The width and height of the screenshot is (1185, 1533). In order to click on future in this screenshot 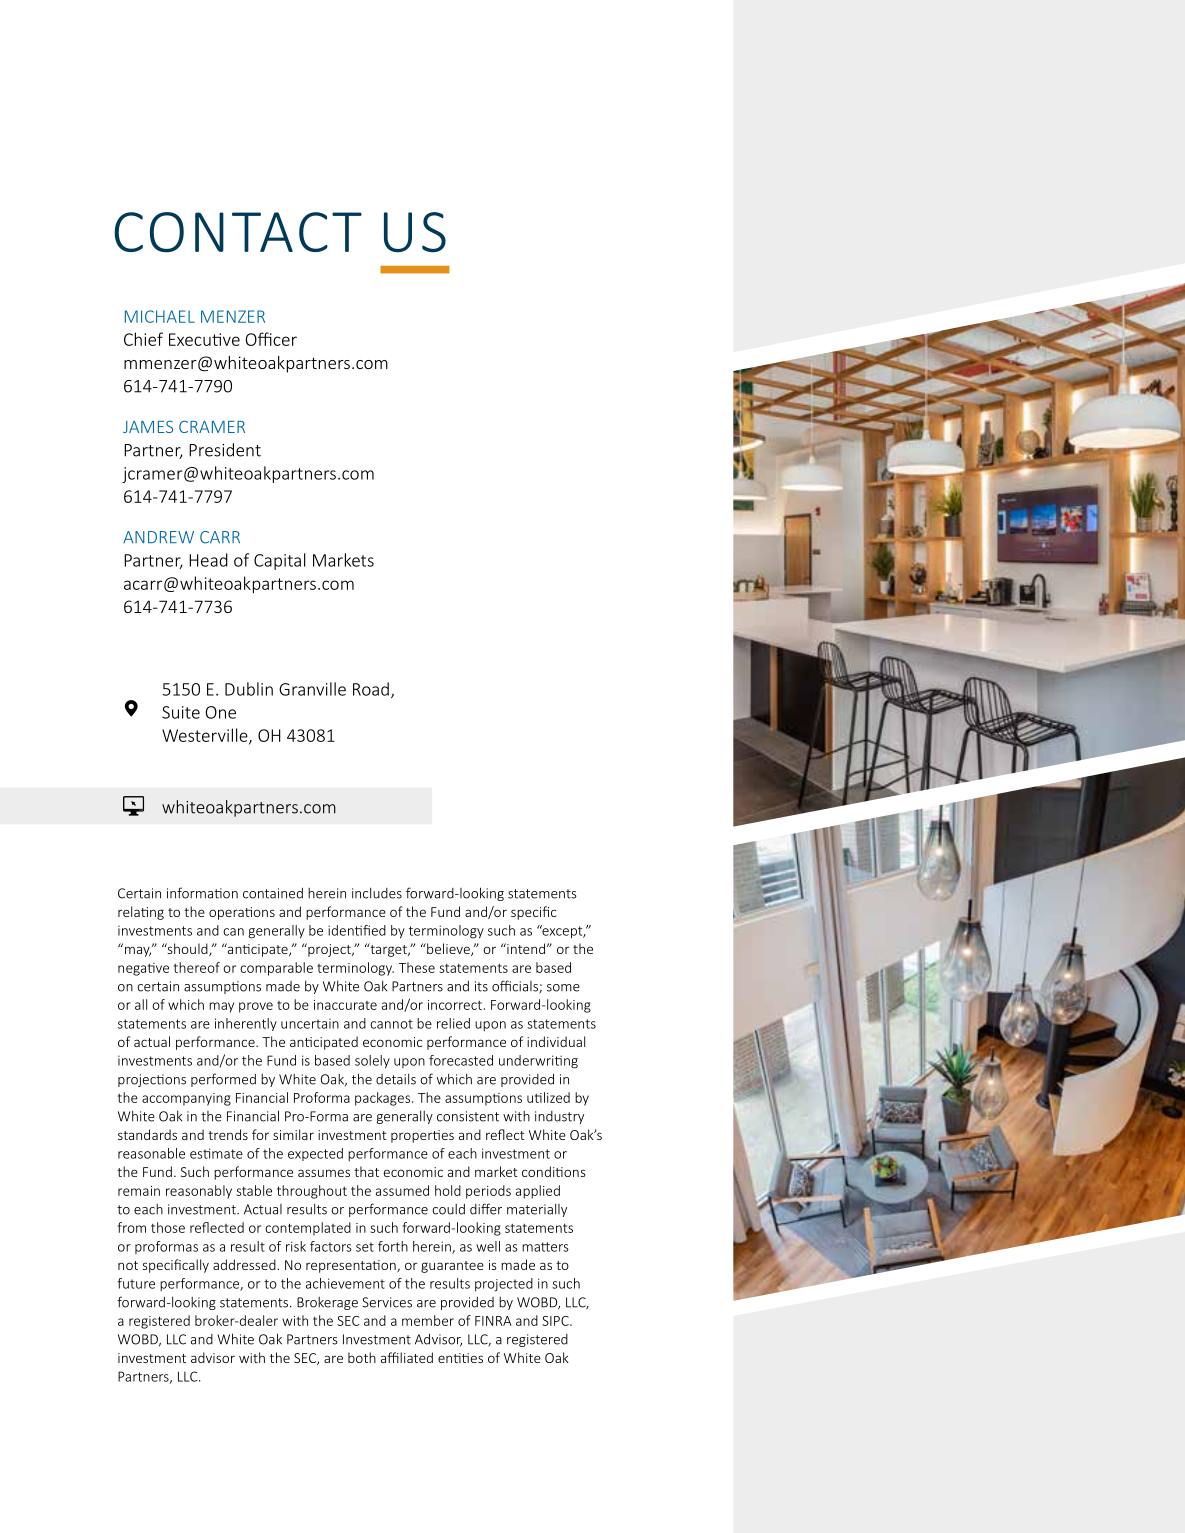, I will do `click(136, 1283)`.
